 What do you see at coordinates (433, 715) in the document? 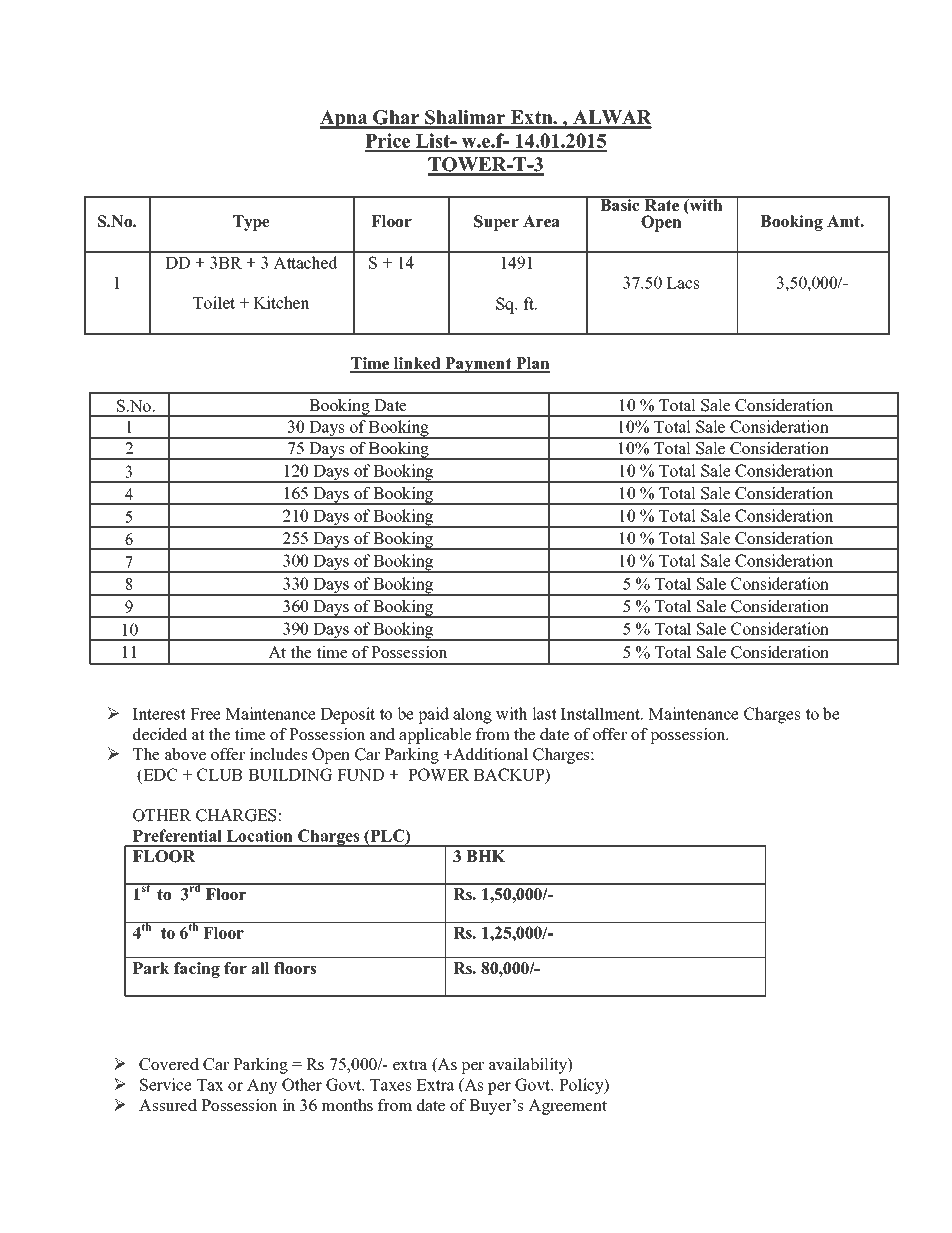
I see `paid` at bounding box center [433, 715].
